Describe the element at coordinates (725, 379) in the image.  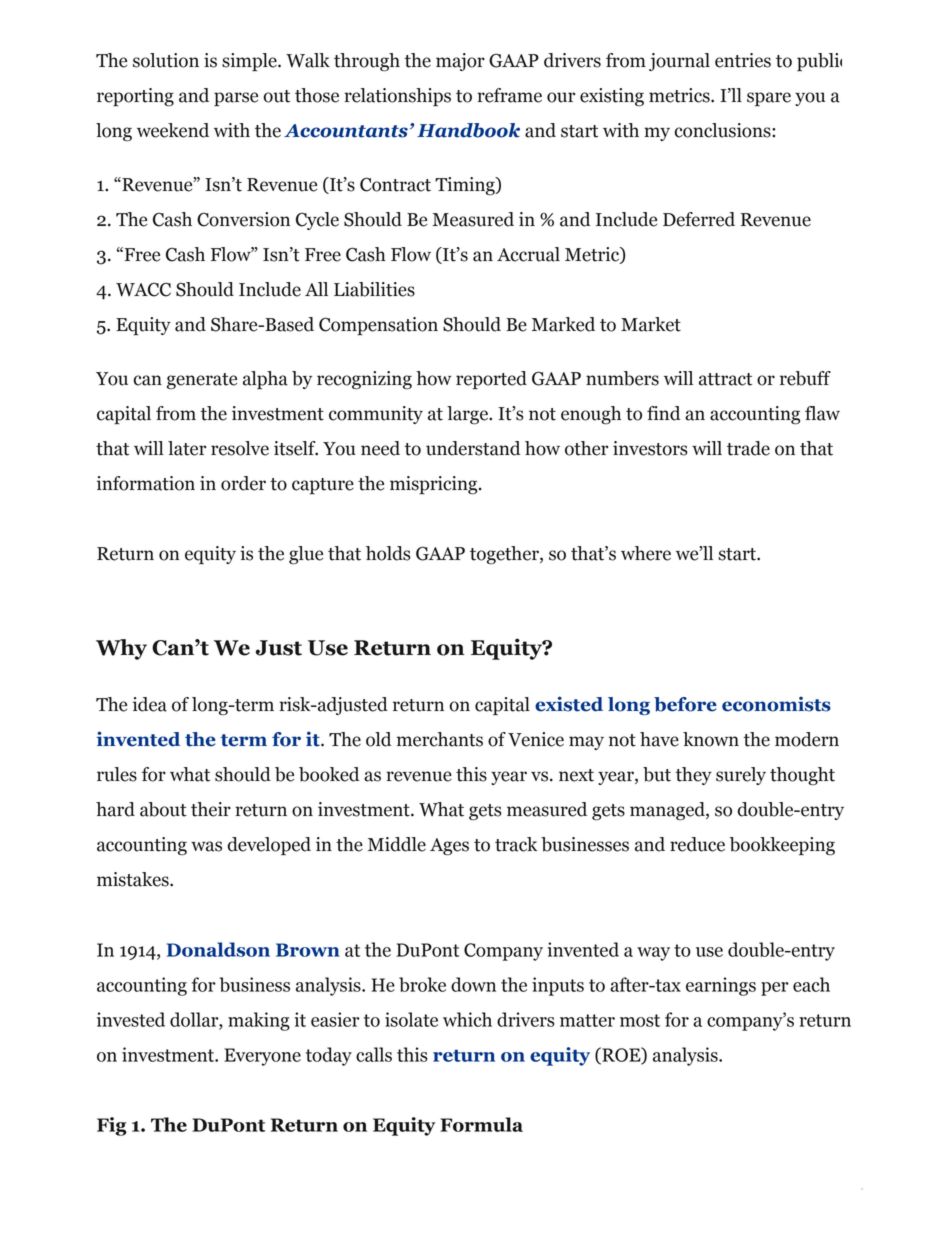
I see `attract` at that location.
